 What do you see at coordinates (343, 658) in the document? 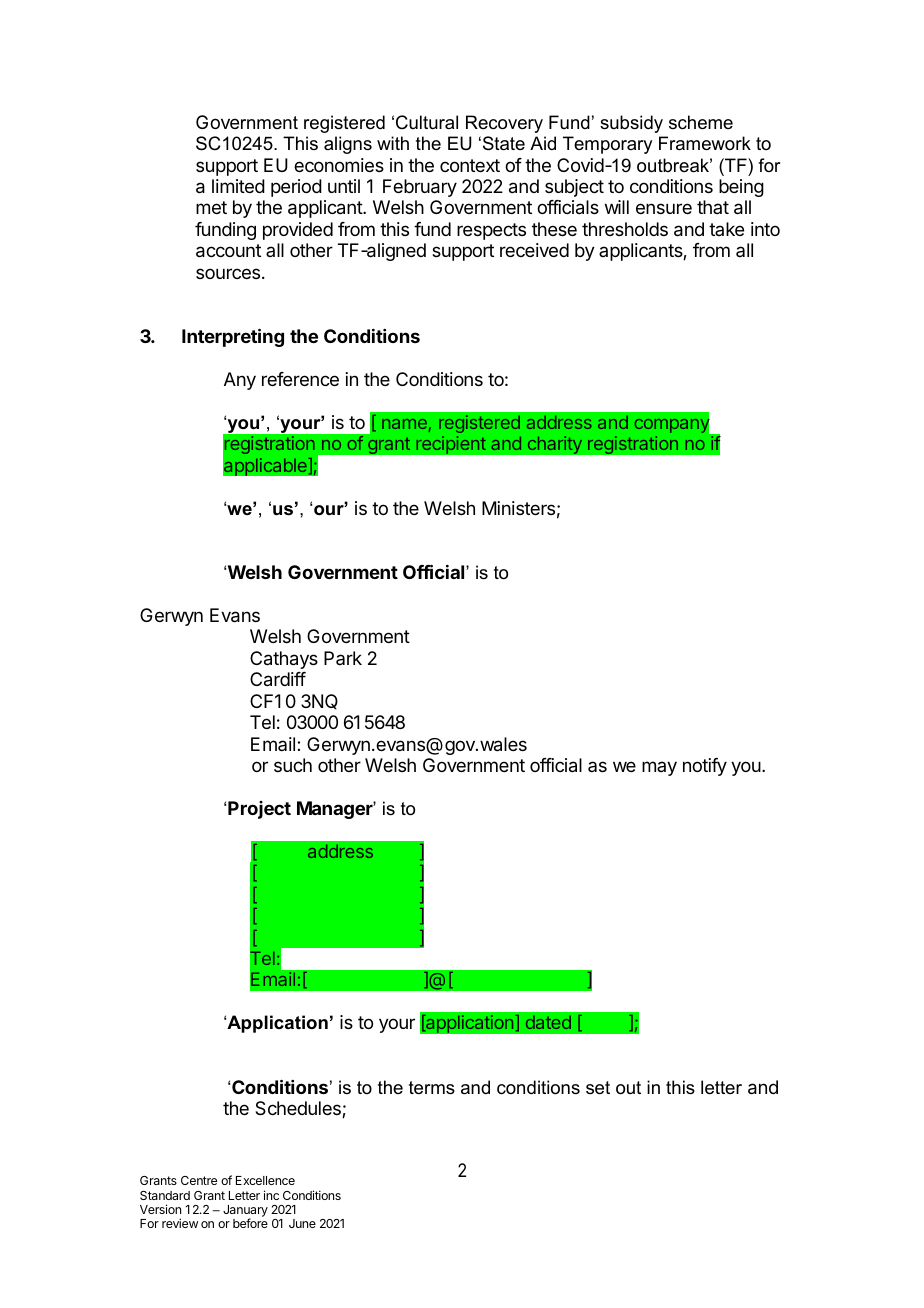
I see `Park` at bounding box center [343, 658].
